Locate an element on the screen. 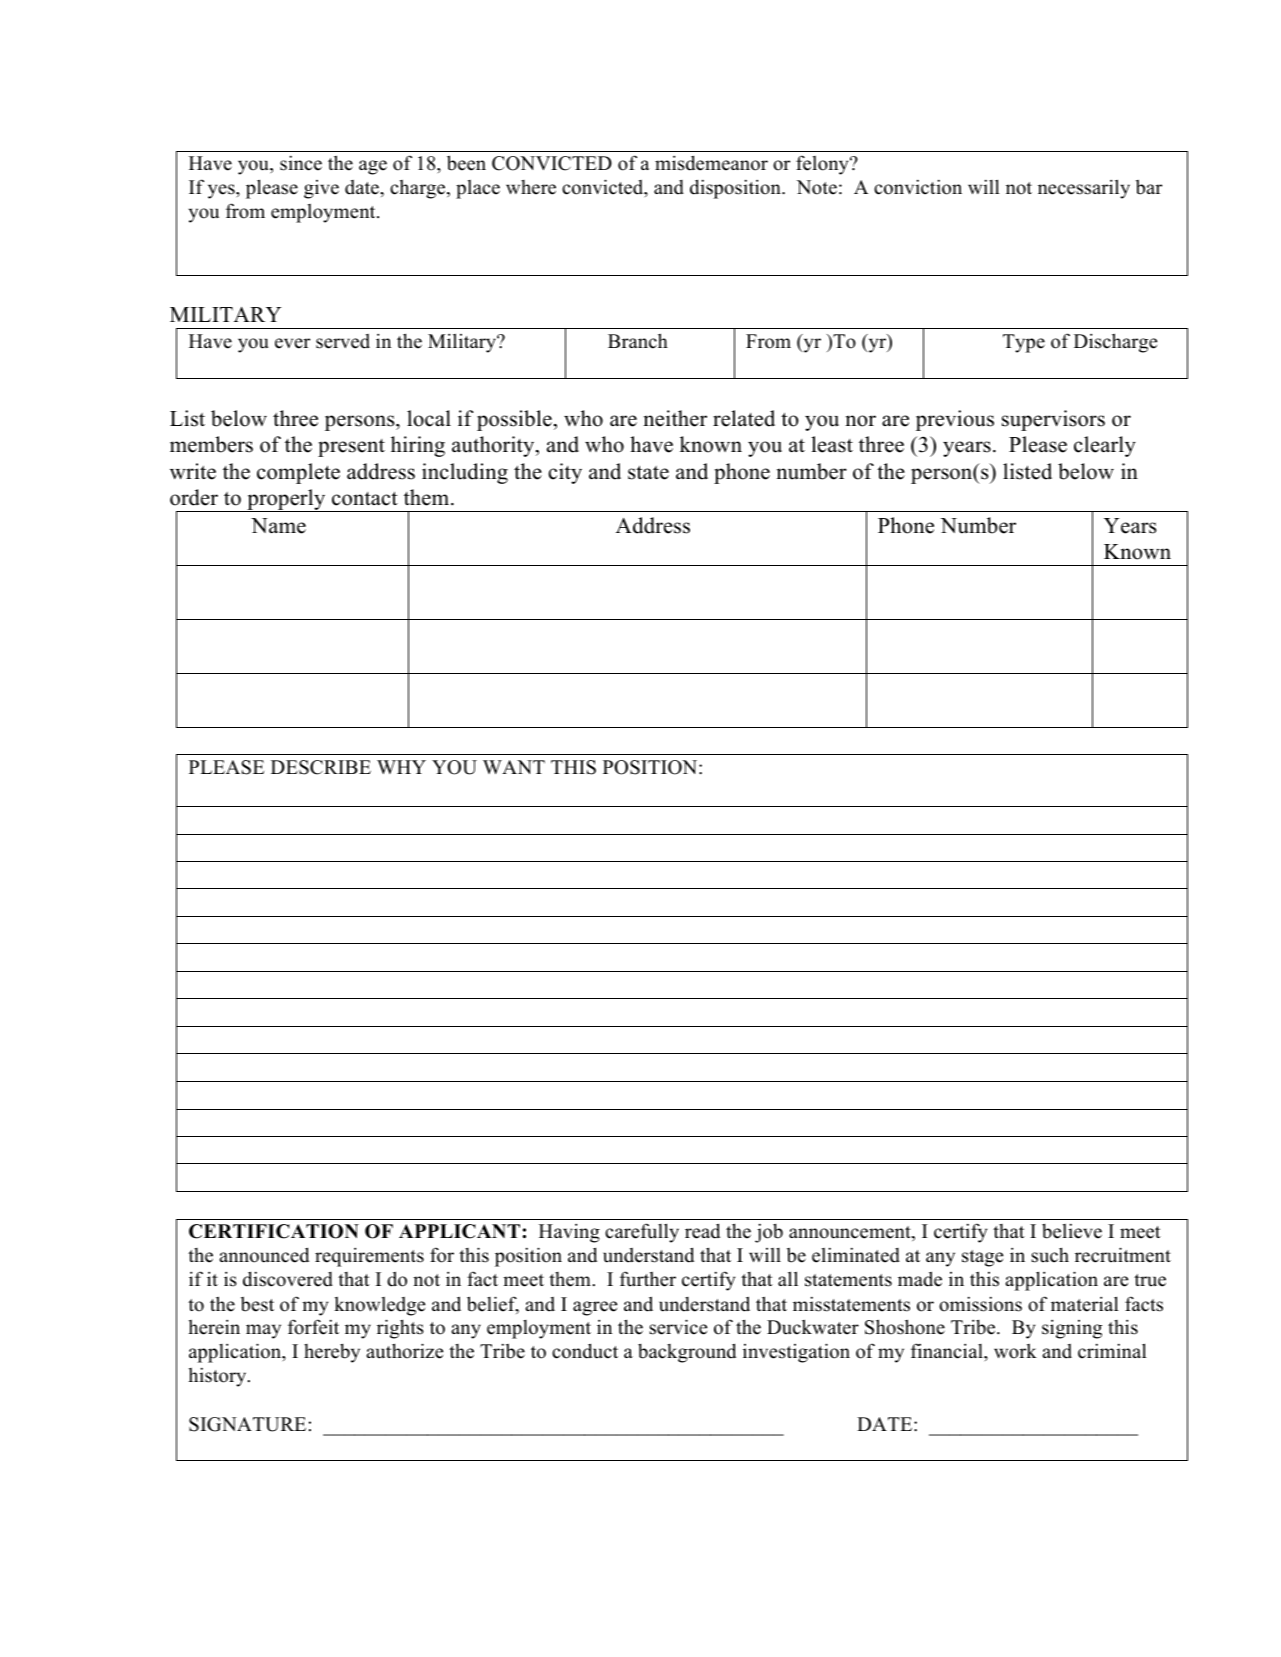 This screenshot has height=1657, width=1281. clearly is located at coordinates (1105, 446).
